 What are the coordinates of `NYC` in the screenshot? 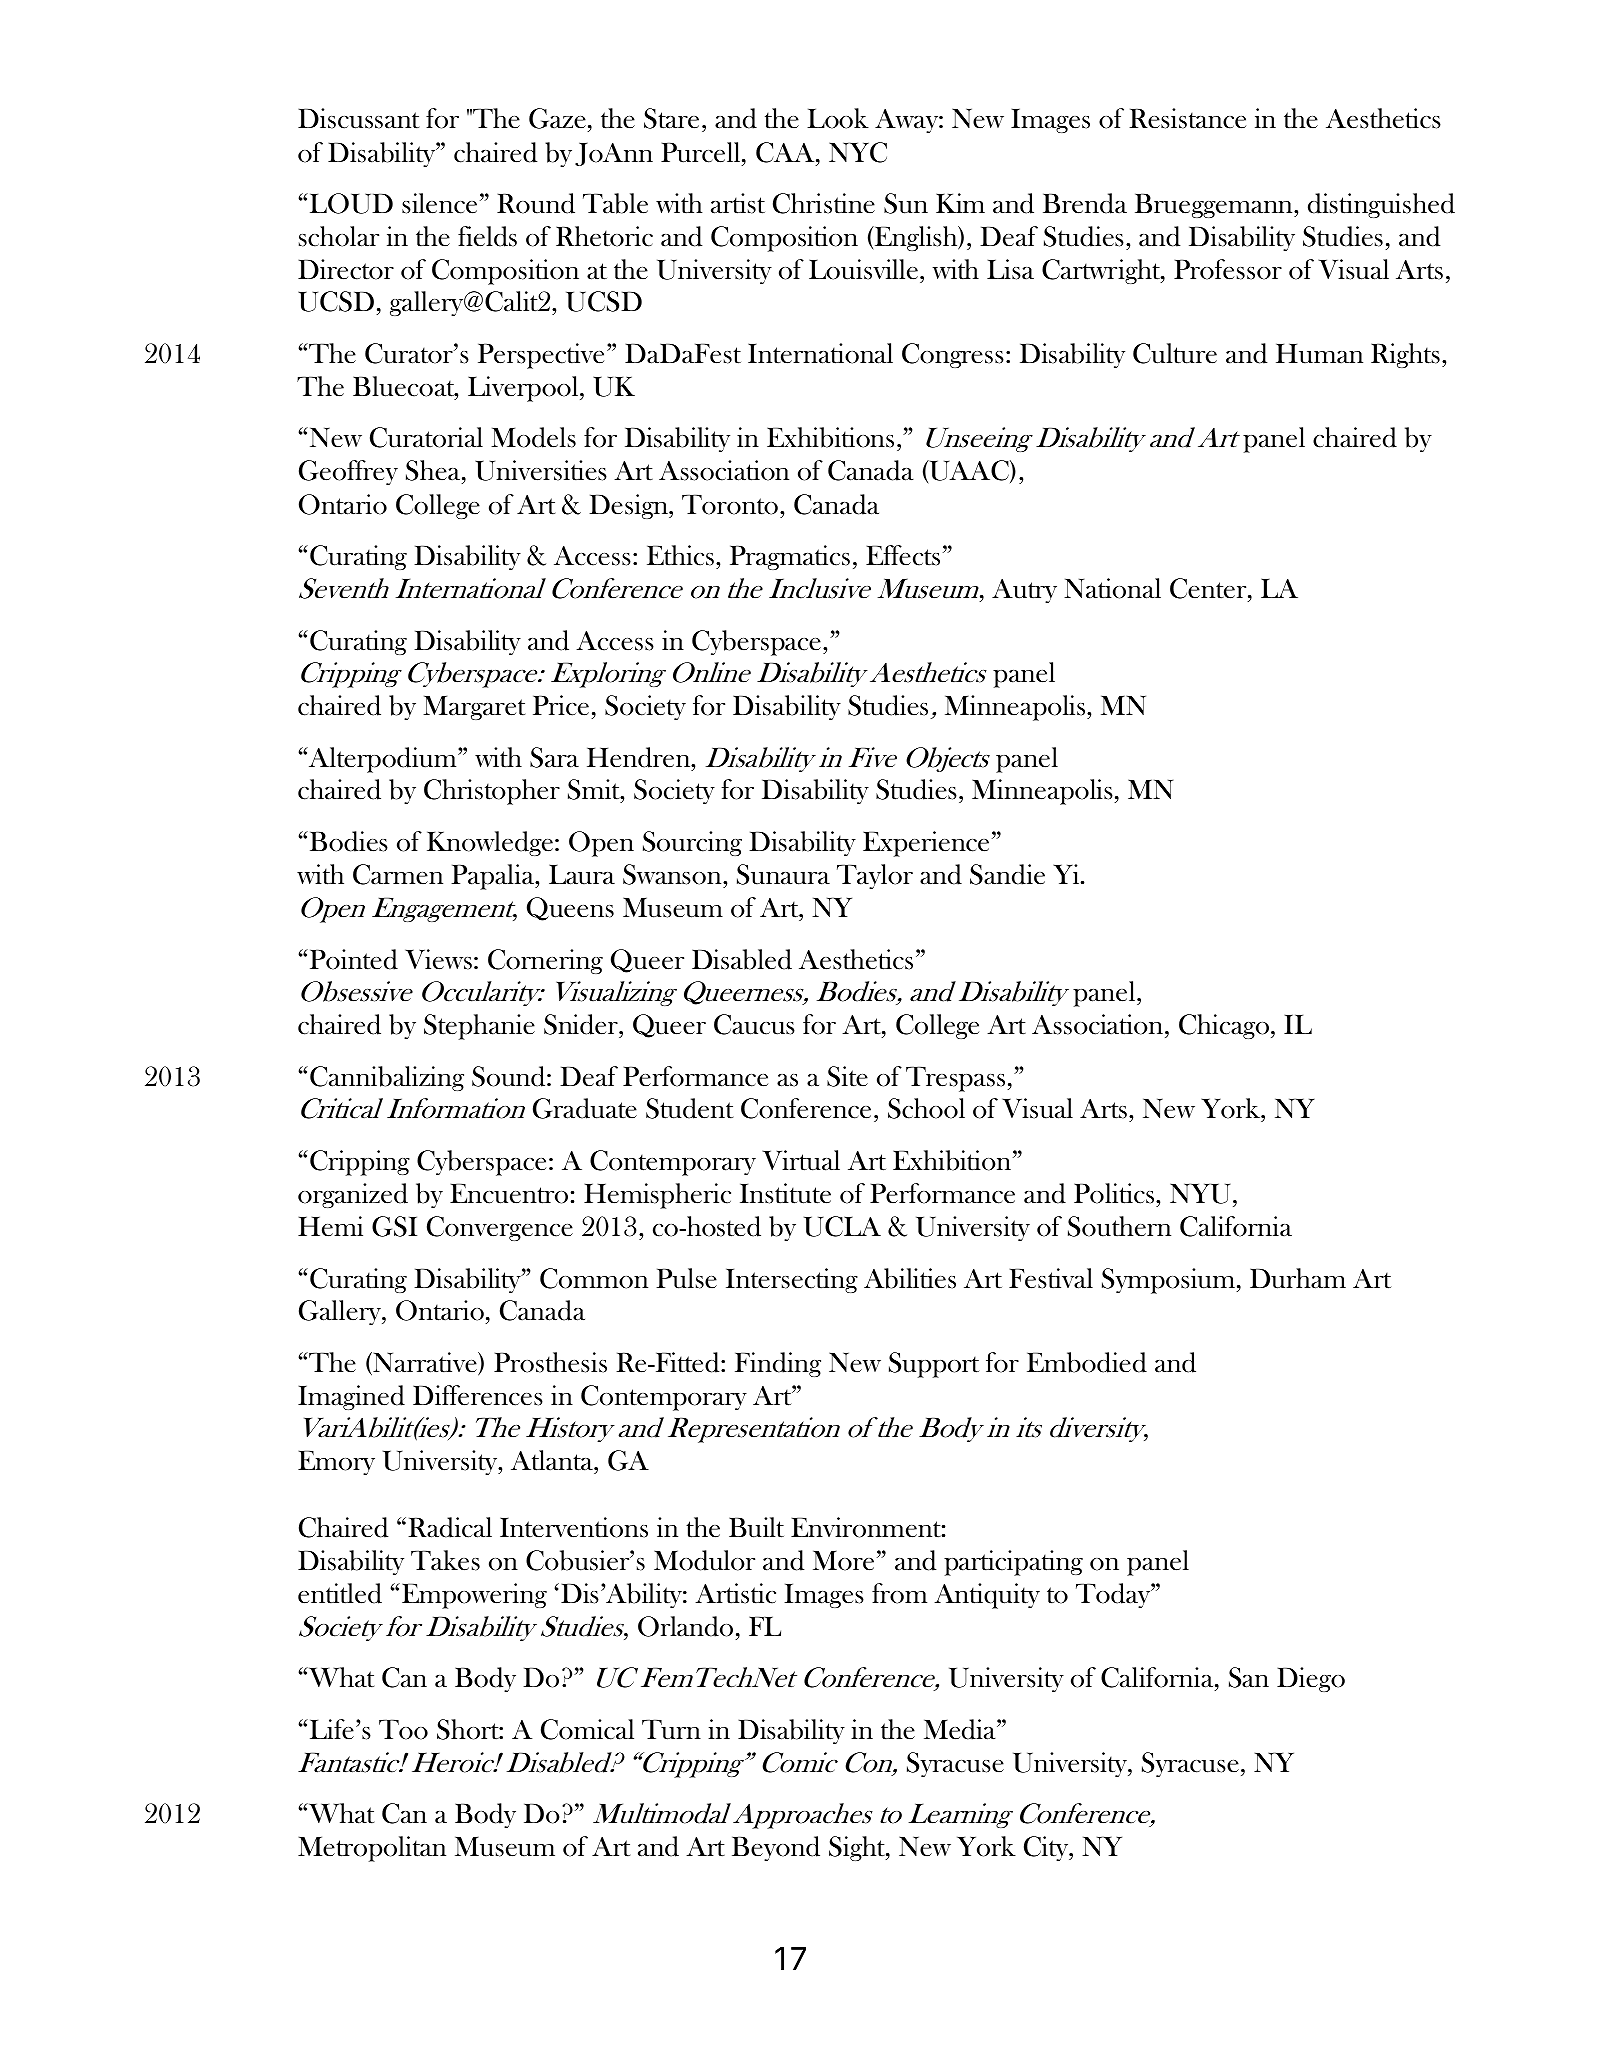 It's located at (858, 152).
